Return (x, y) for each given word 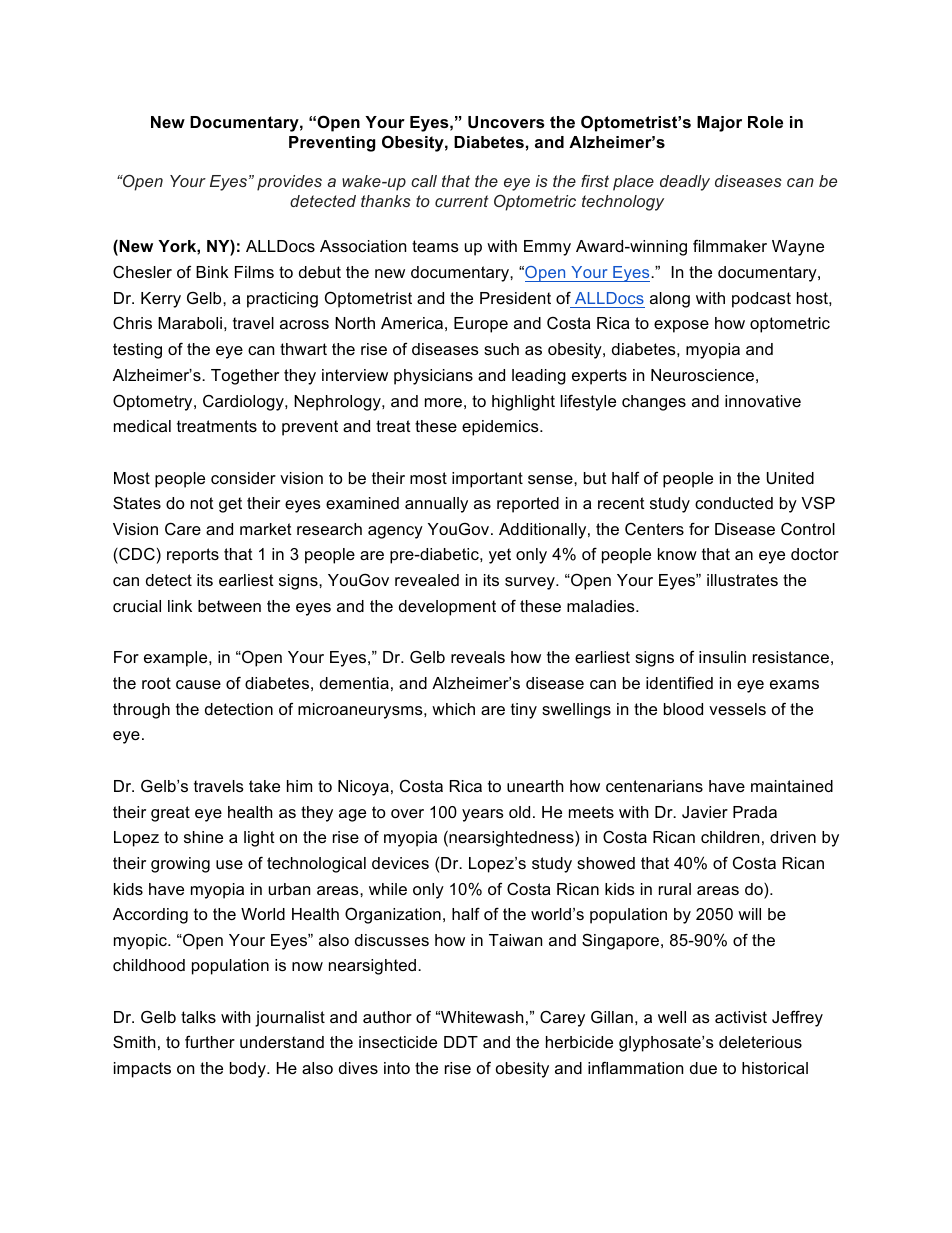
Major (719, 124)
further (210, 1041)
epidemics (501, 428)
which (453, 709)
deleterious (760, 1042)
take (264, 786)
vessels (737, 709)
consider (243, 478)
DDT (461, 1042)
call (424, 181)
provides (289, 183)
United (790, 478)
